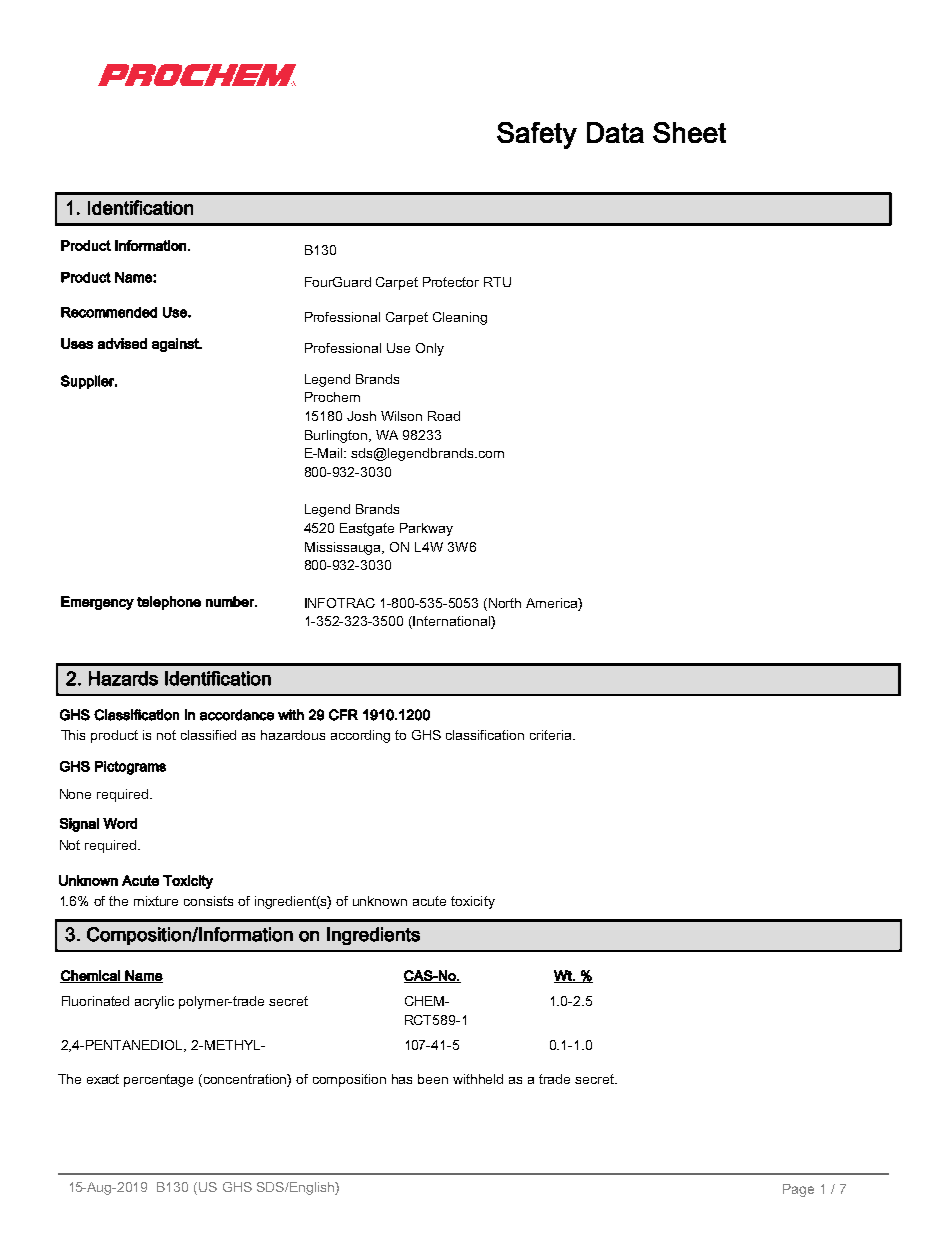 The width and height of the image is (952, 1233). I want to click on against, so click(176, 345).
